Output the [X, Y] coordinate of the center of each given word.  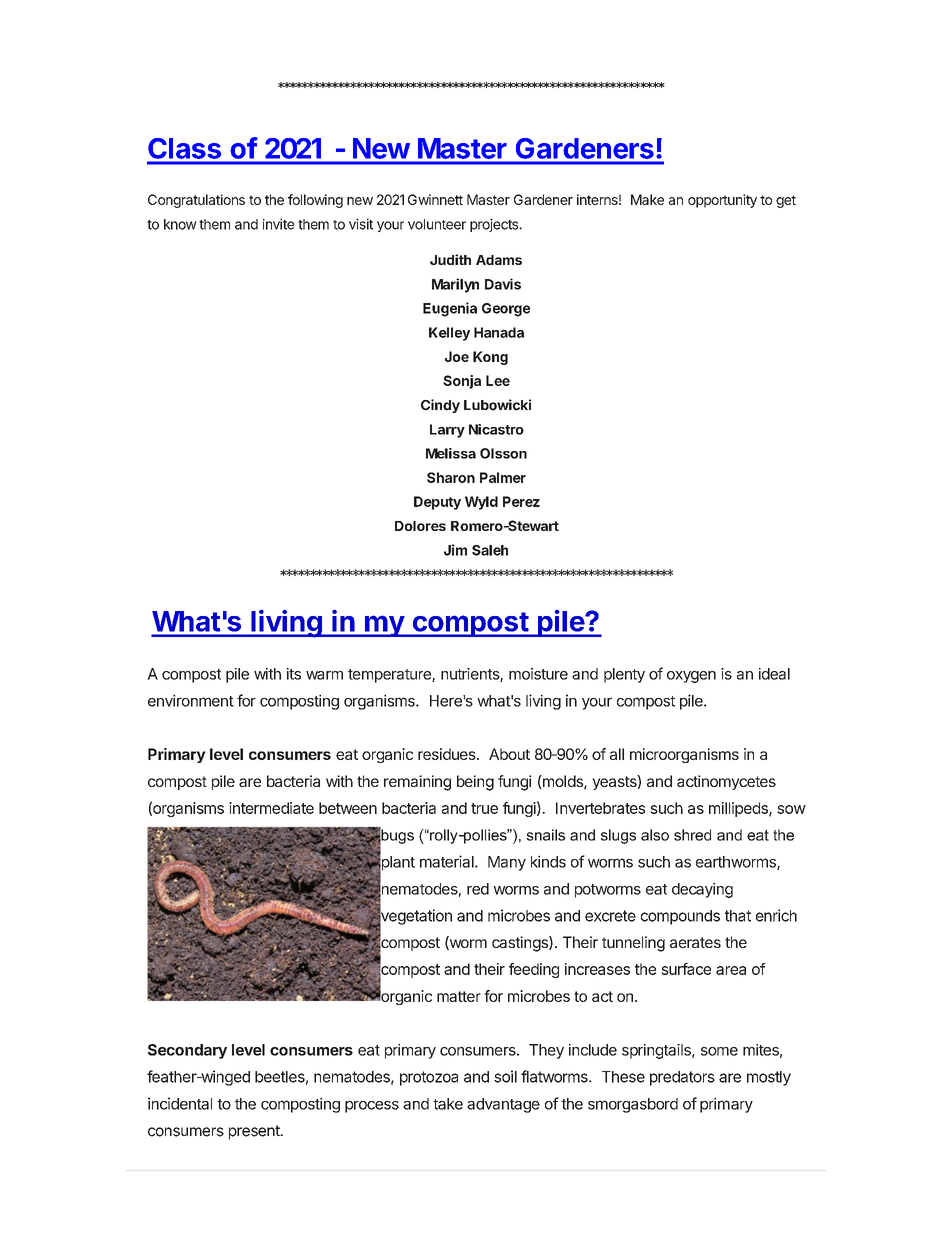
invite [278, 224]
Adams [499, 260]
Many [507, 863]
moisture [538, 674]
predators [682, 1078]
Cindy [440, 406]
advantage [503, 1105]
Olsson [503, 453]
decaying [702, 890]
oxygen [691, 677]
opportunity [722, 201]
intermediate [271, 808]
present [255, 1132]
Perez [521, 501]
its [293, 674]
